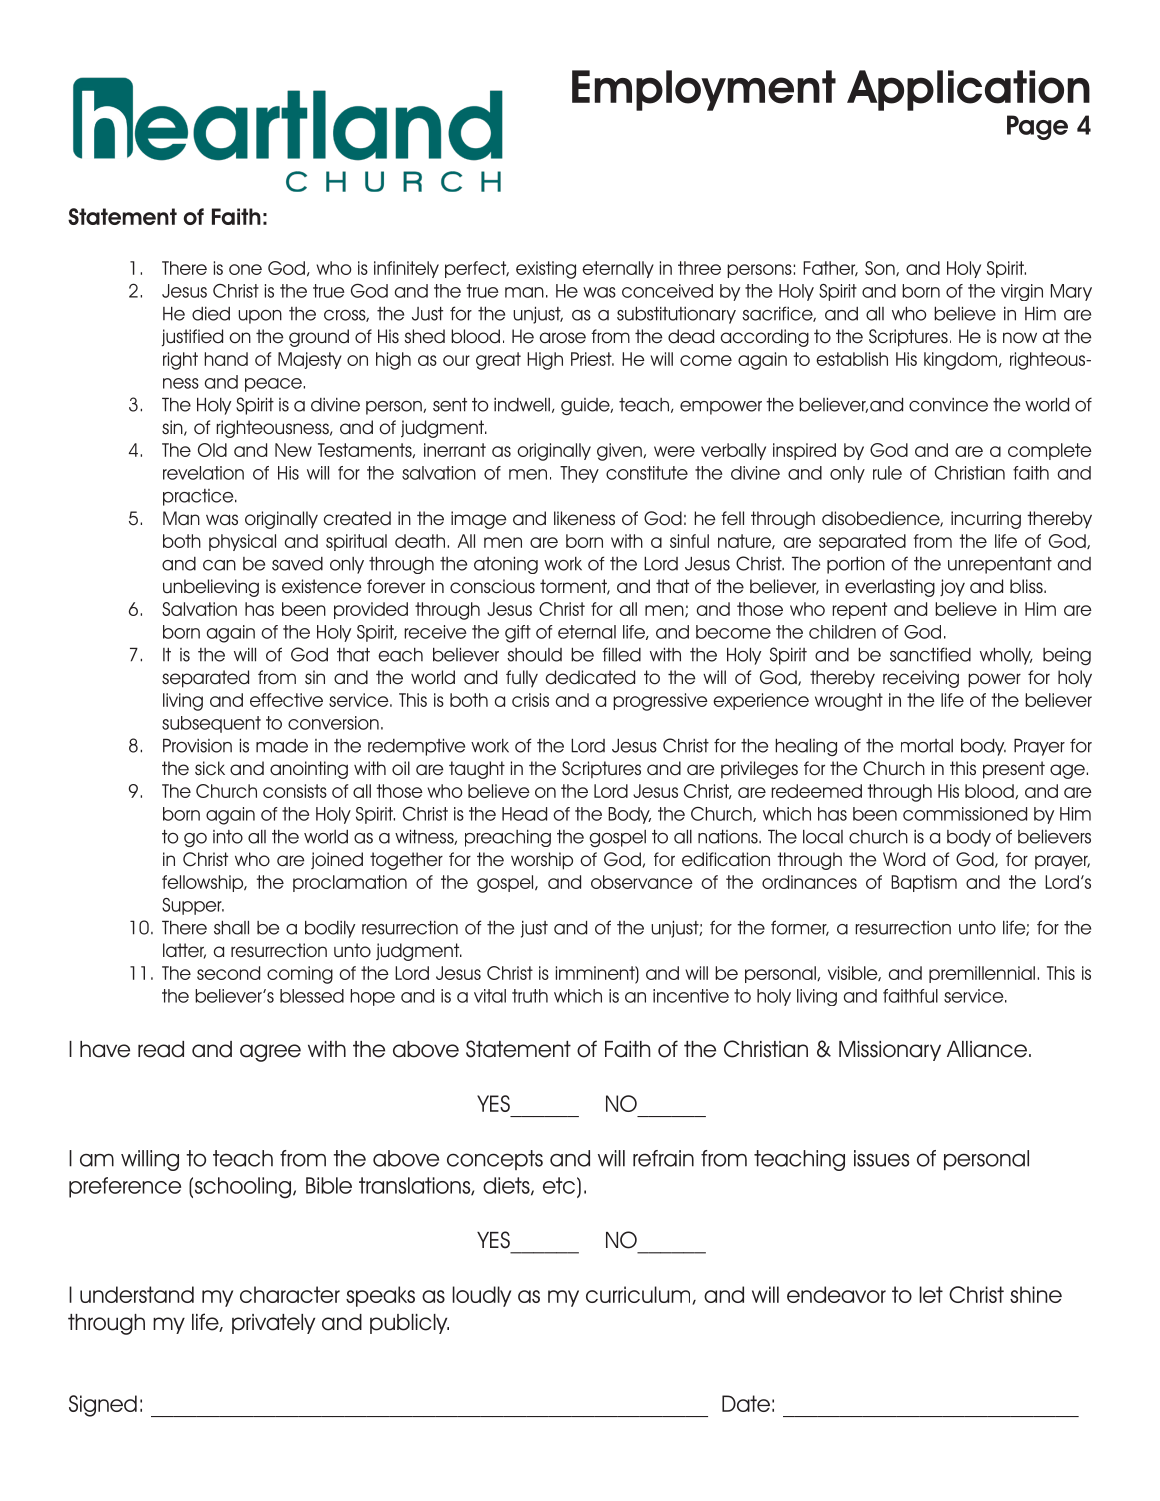 Image resolution: width=1160 pixels, height=1501 pixels. What do you see at coordinates (968, 90) in the document?
I see `Application` at bounding box center [968, 90].
